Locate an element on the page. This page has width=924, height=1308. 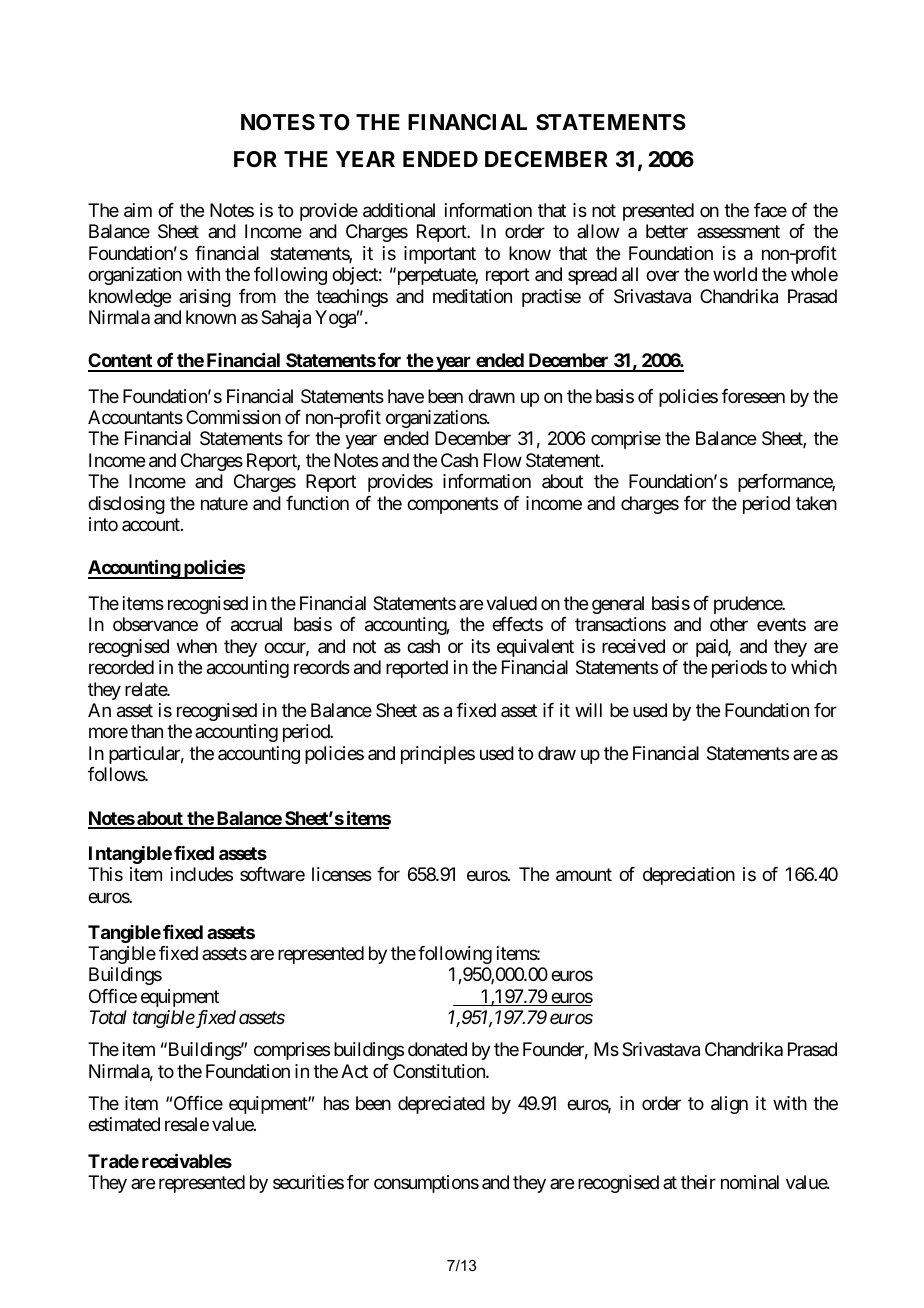
Flow is located at coordinates (503, 460).
